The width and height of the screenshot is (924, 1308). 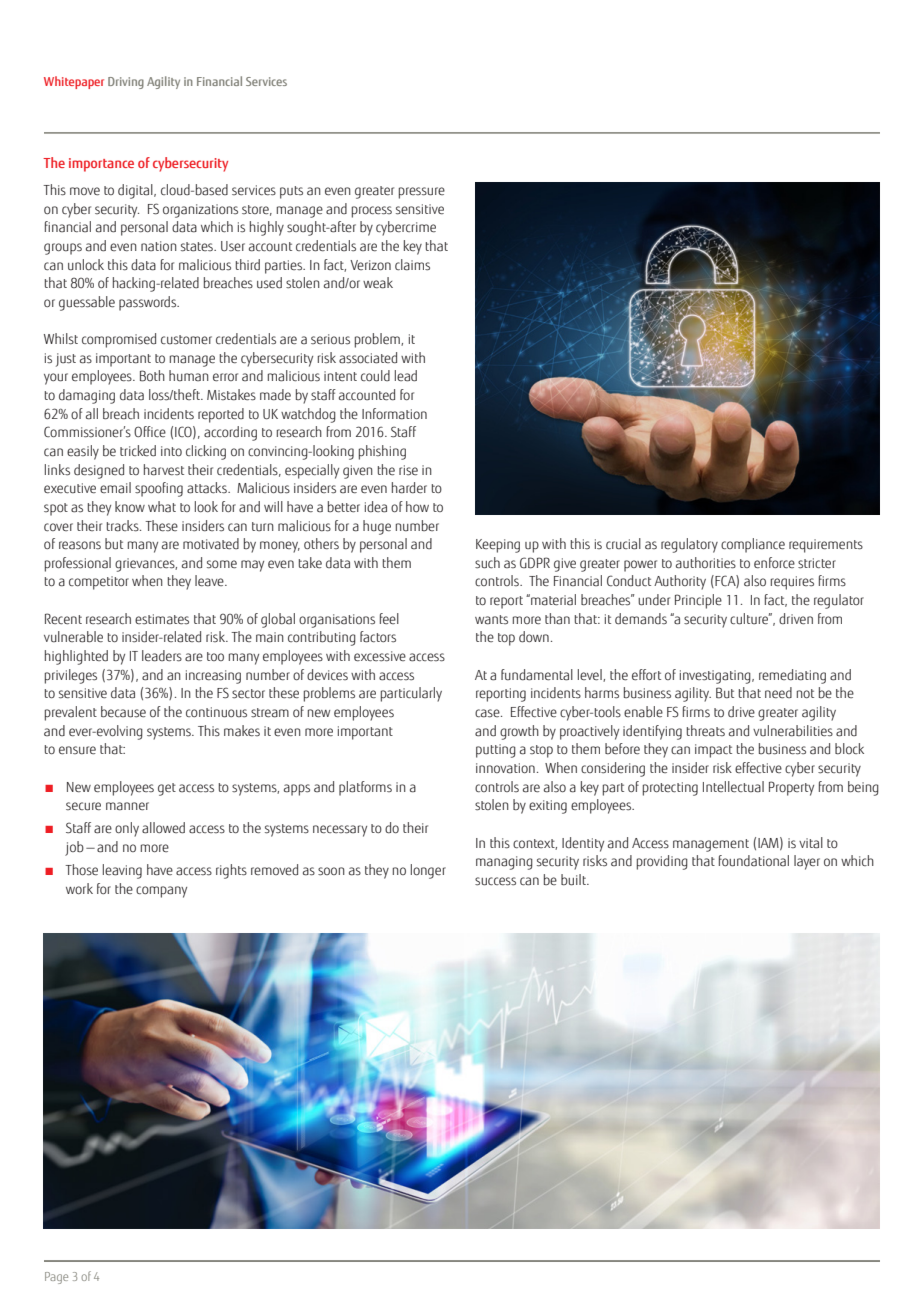 I want to click on success, so click(x=495, y=881).
